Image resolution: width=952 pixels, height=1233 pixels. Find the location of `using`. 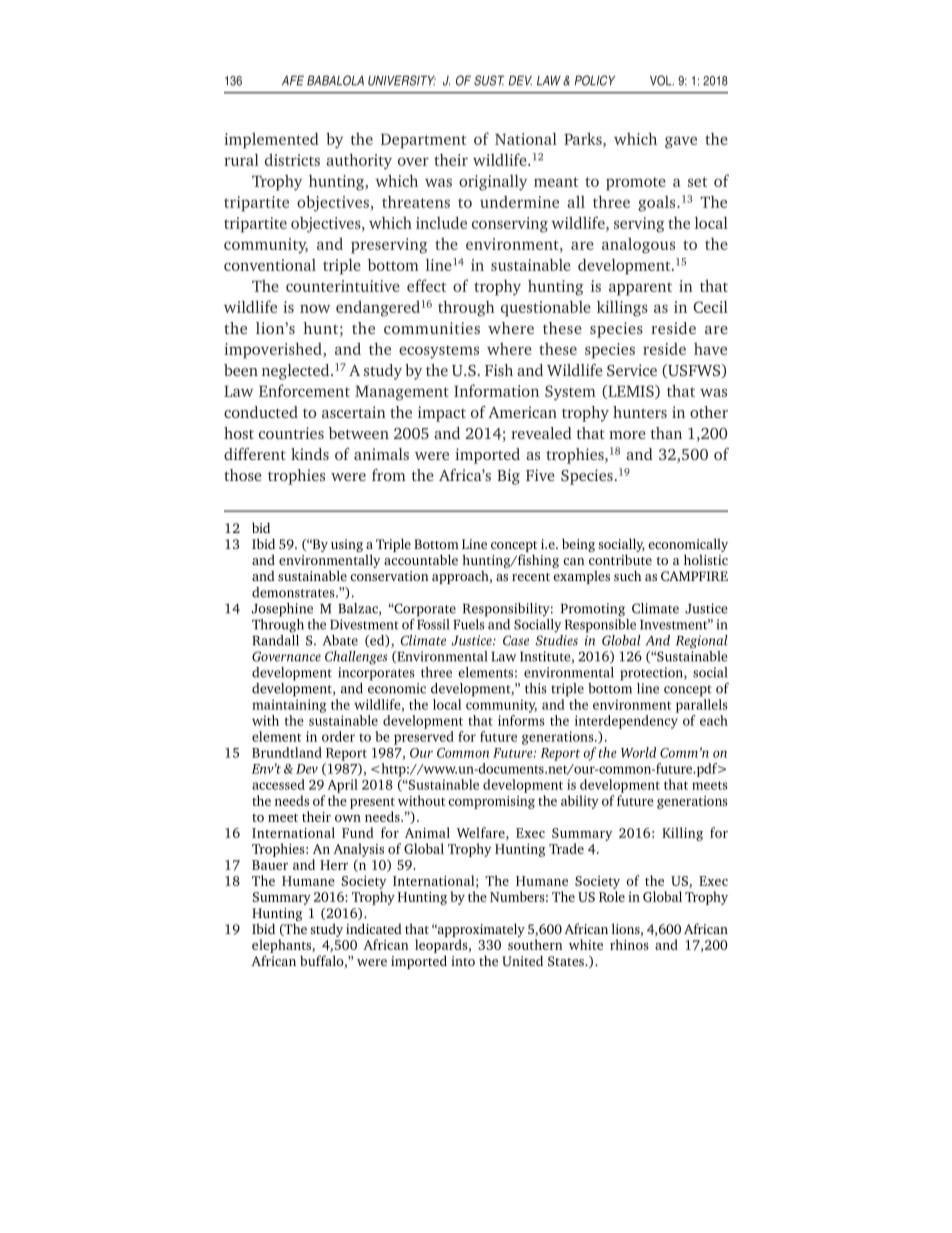

using is located at coordinates (347, 545).
